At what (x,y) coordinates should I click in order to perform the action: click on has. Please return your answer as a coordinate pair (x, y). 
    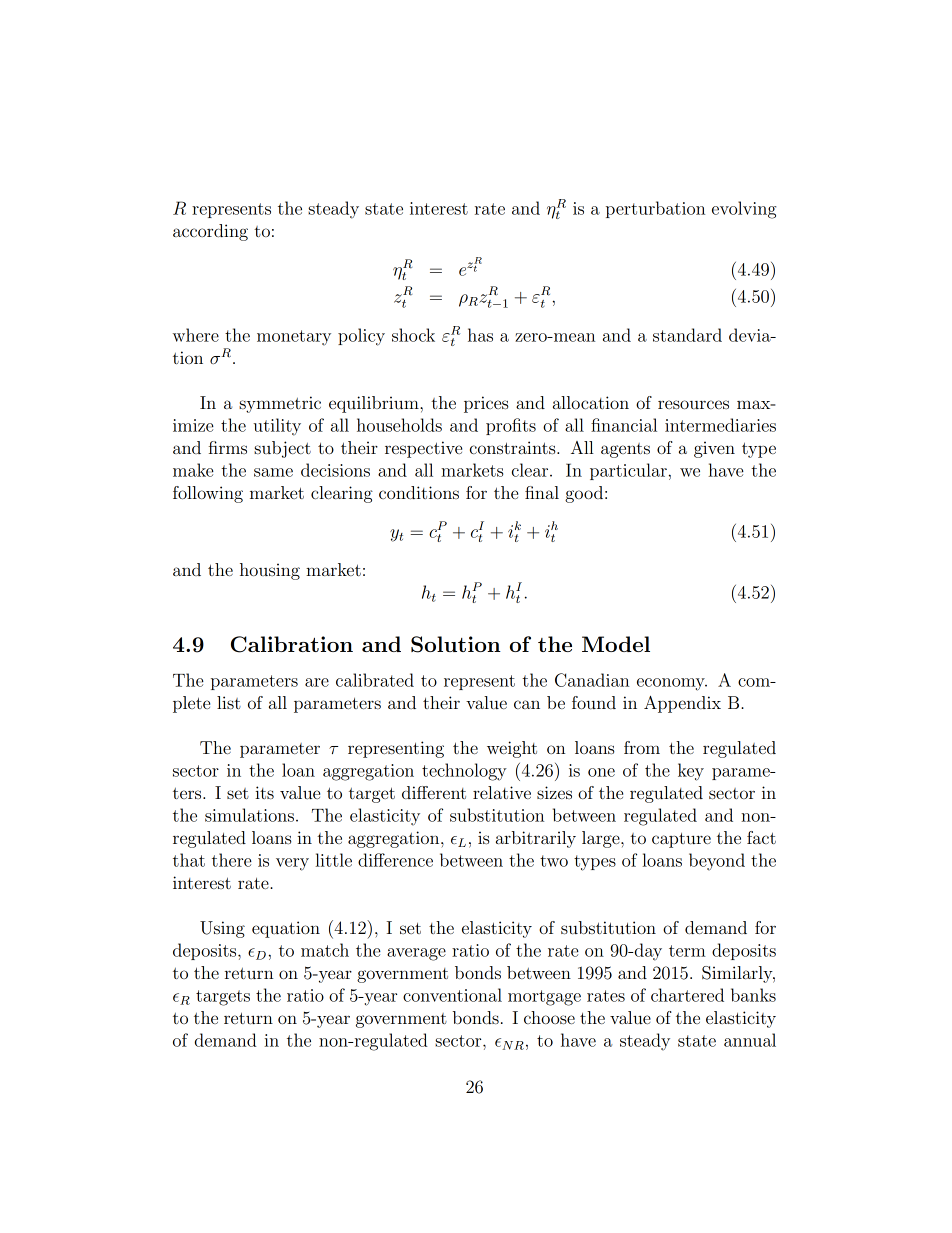
    Looking at the image, I should click on (480, 335).
